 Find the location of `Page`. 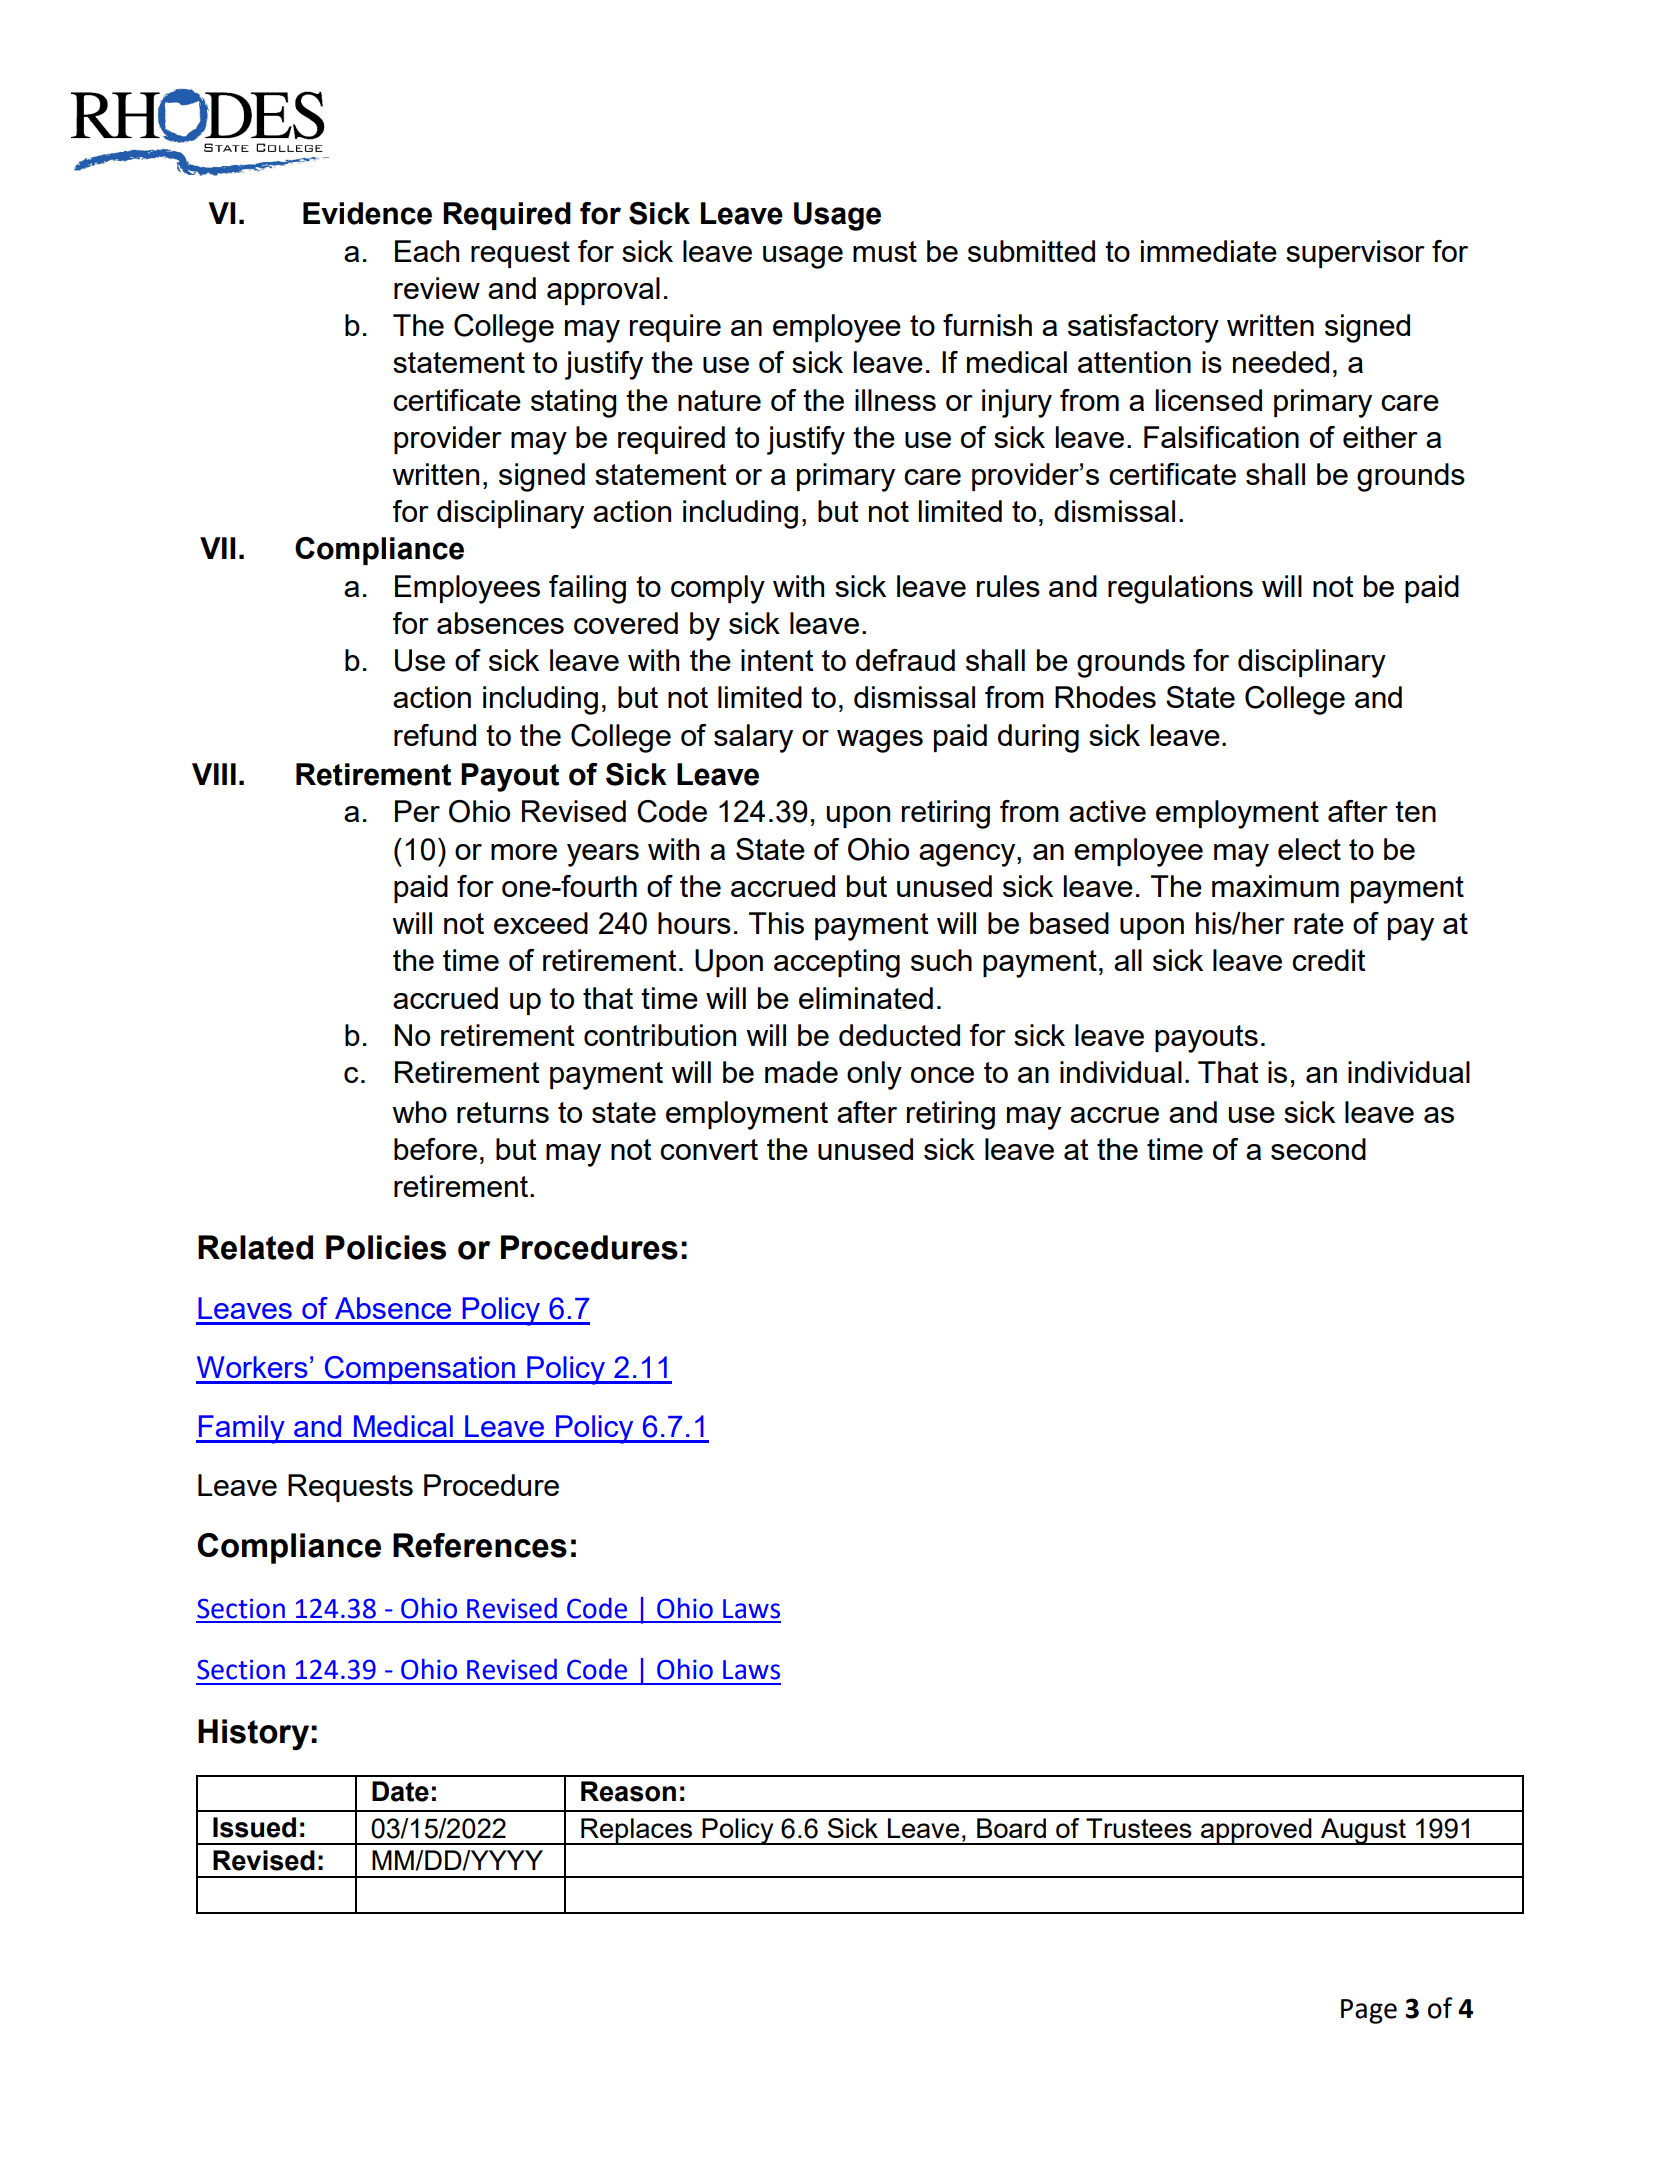

Page is located at coordinates (1369, 2011).
